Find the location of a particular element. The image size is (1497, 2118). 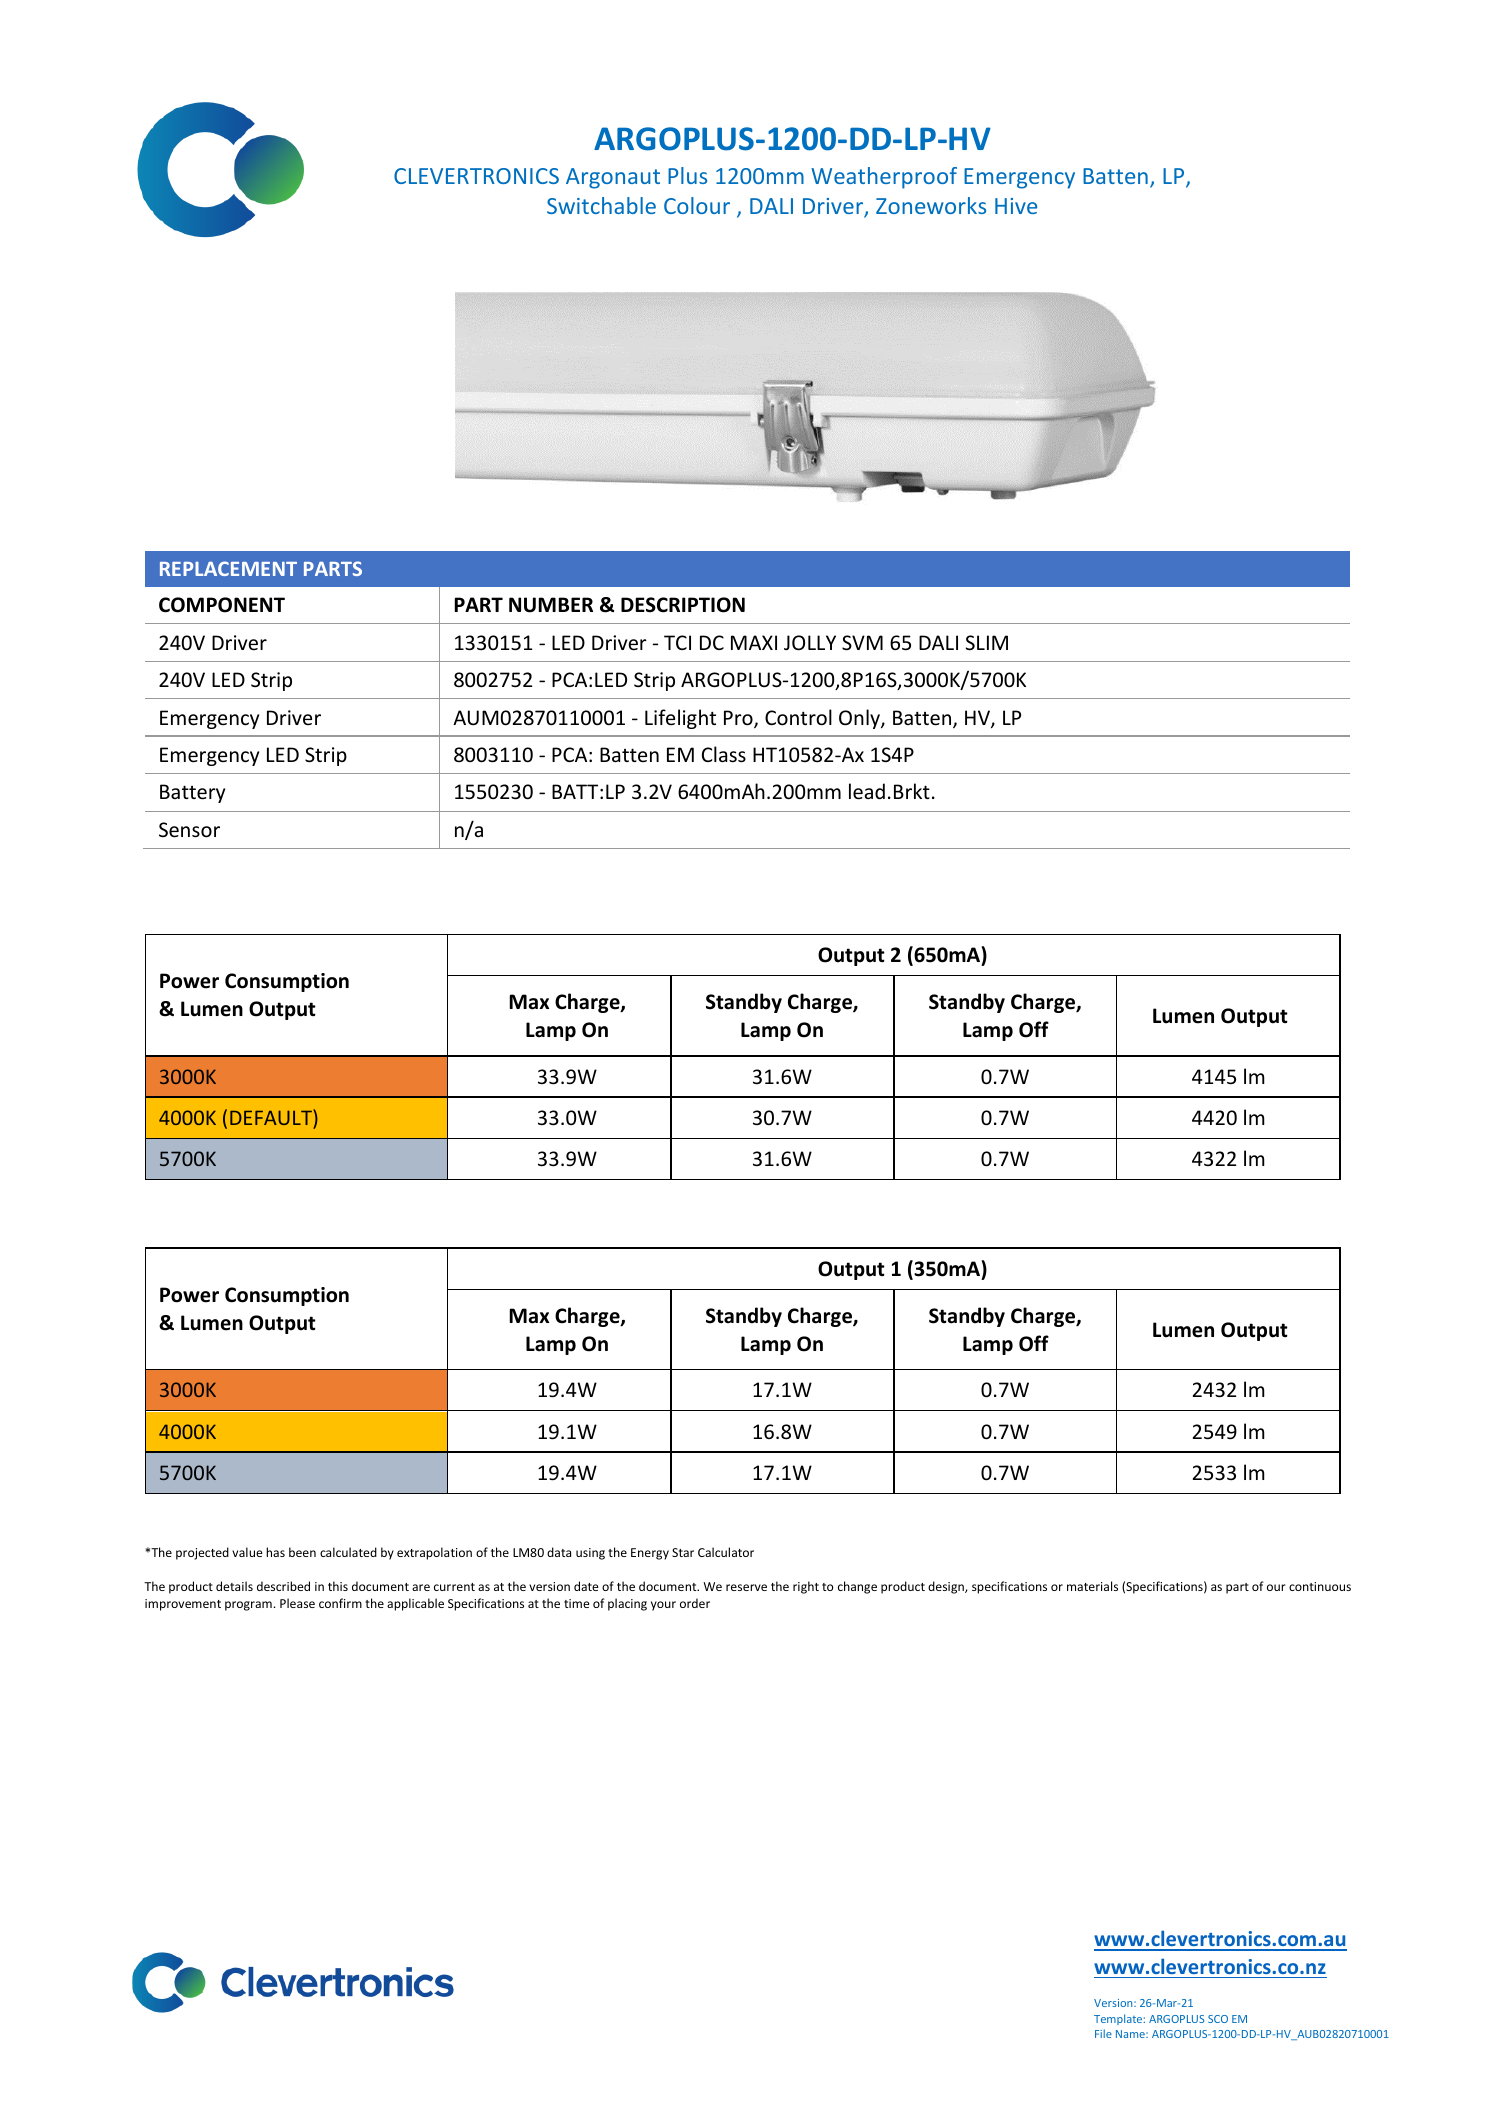

SLIM is located at coordinates (987, 643).
